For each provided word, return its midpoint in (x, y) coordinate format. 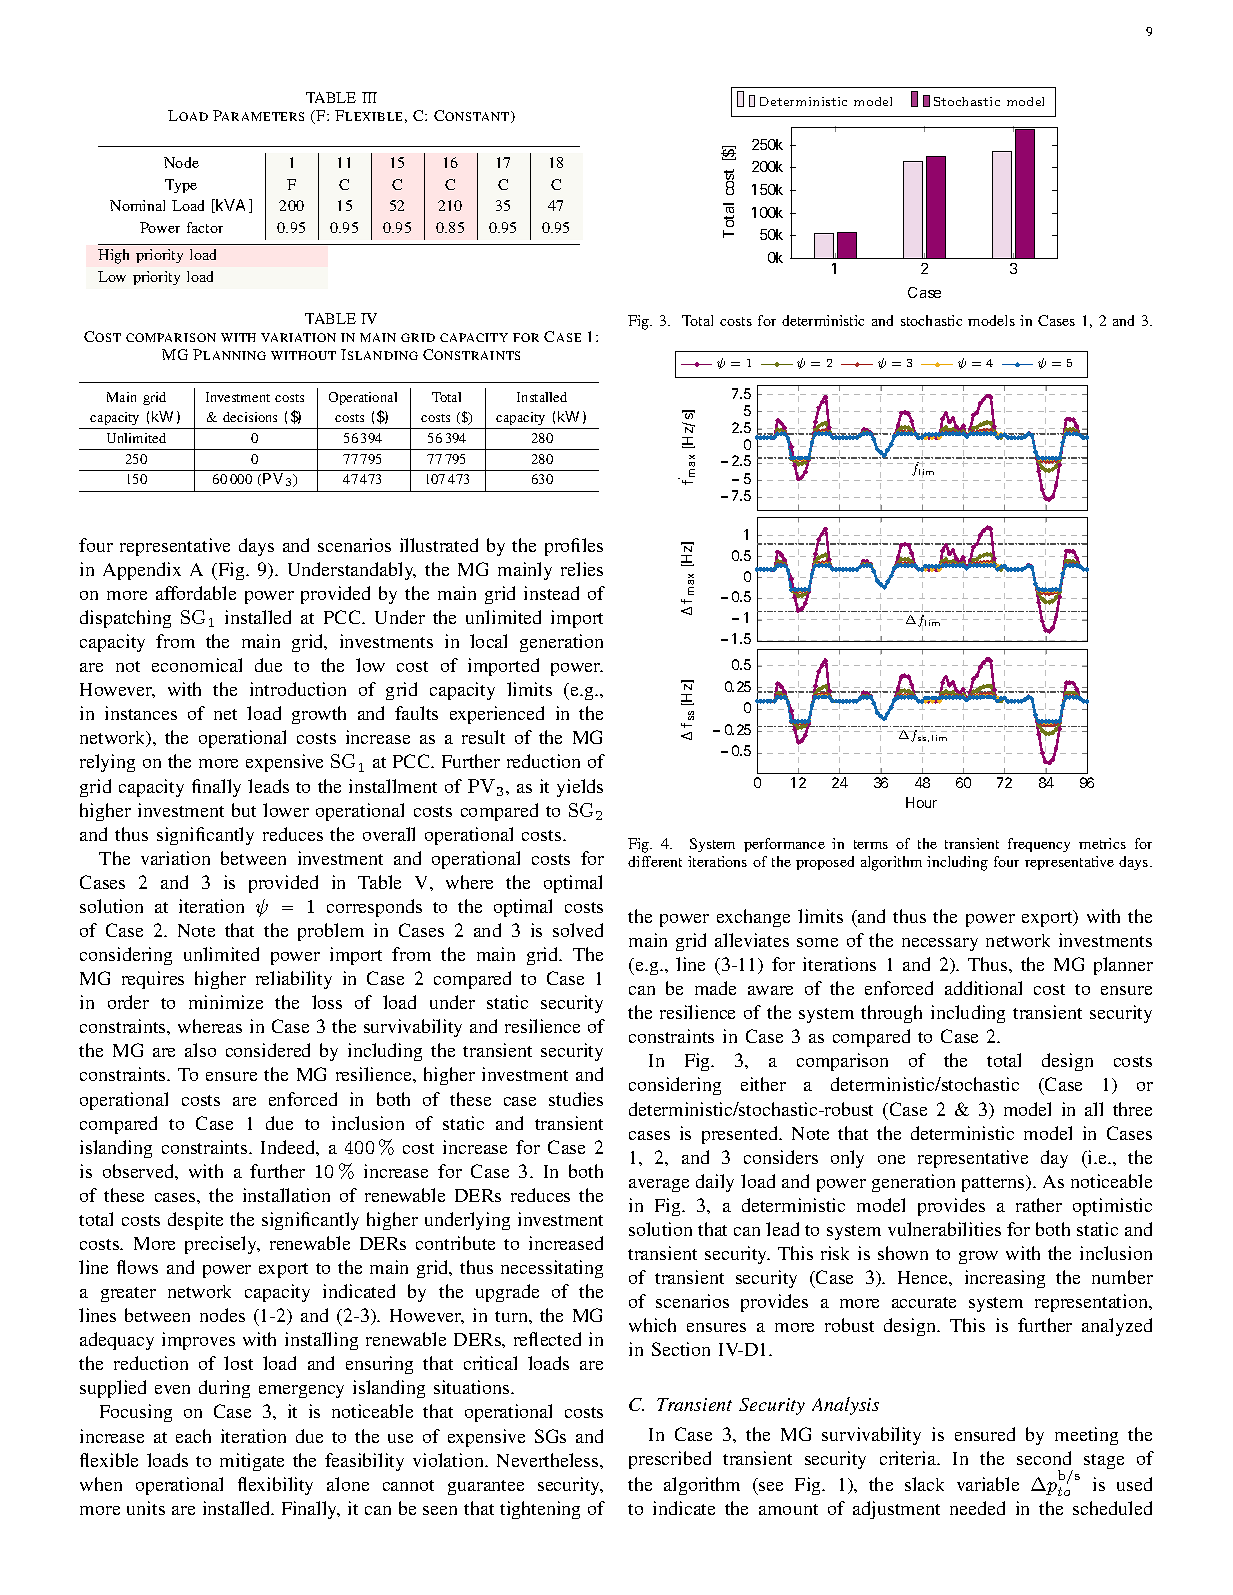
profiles (574, 547)
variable (988, 1484)
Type (181, 186)
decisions (250, 417)
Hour (921, 802)
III (369, 97)
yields (580, 788)
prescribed (670, 1460)
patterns (994, 1183)
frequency (1039, 845)
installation (286, 1195)
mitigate (252, 1462)
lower (286, 810)
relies (582, 569)
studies (576, 1099)
